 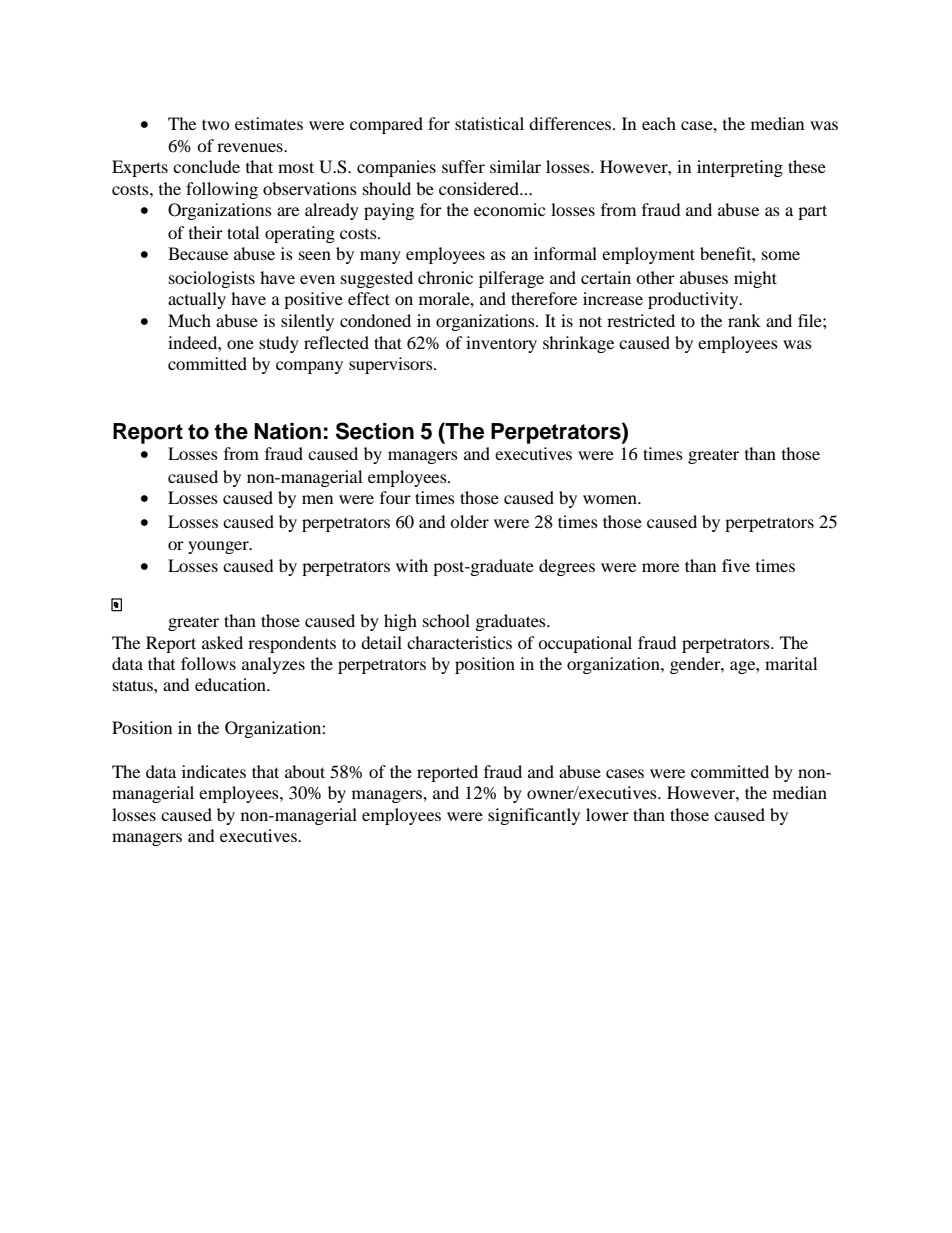 I want to click on interpreting, so click(x=740, y=168).
